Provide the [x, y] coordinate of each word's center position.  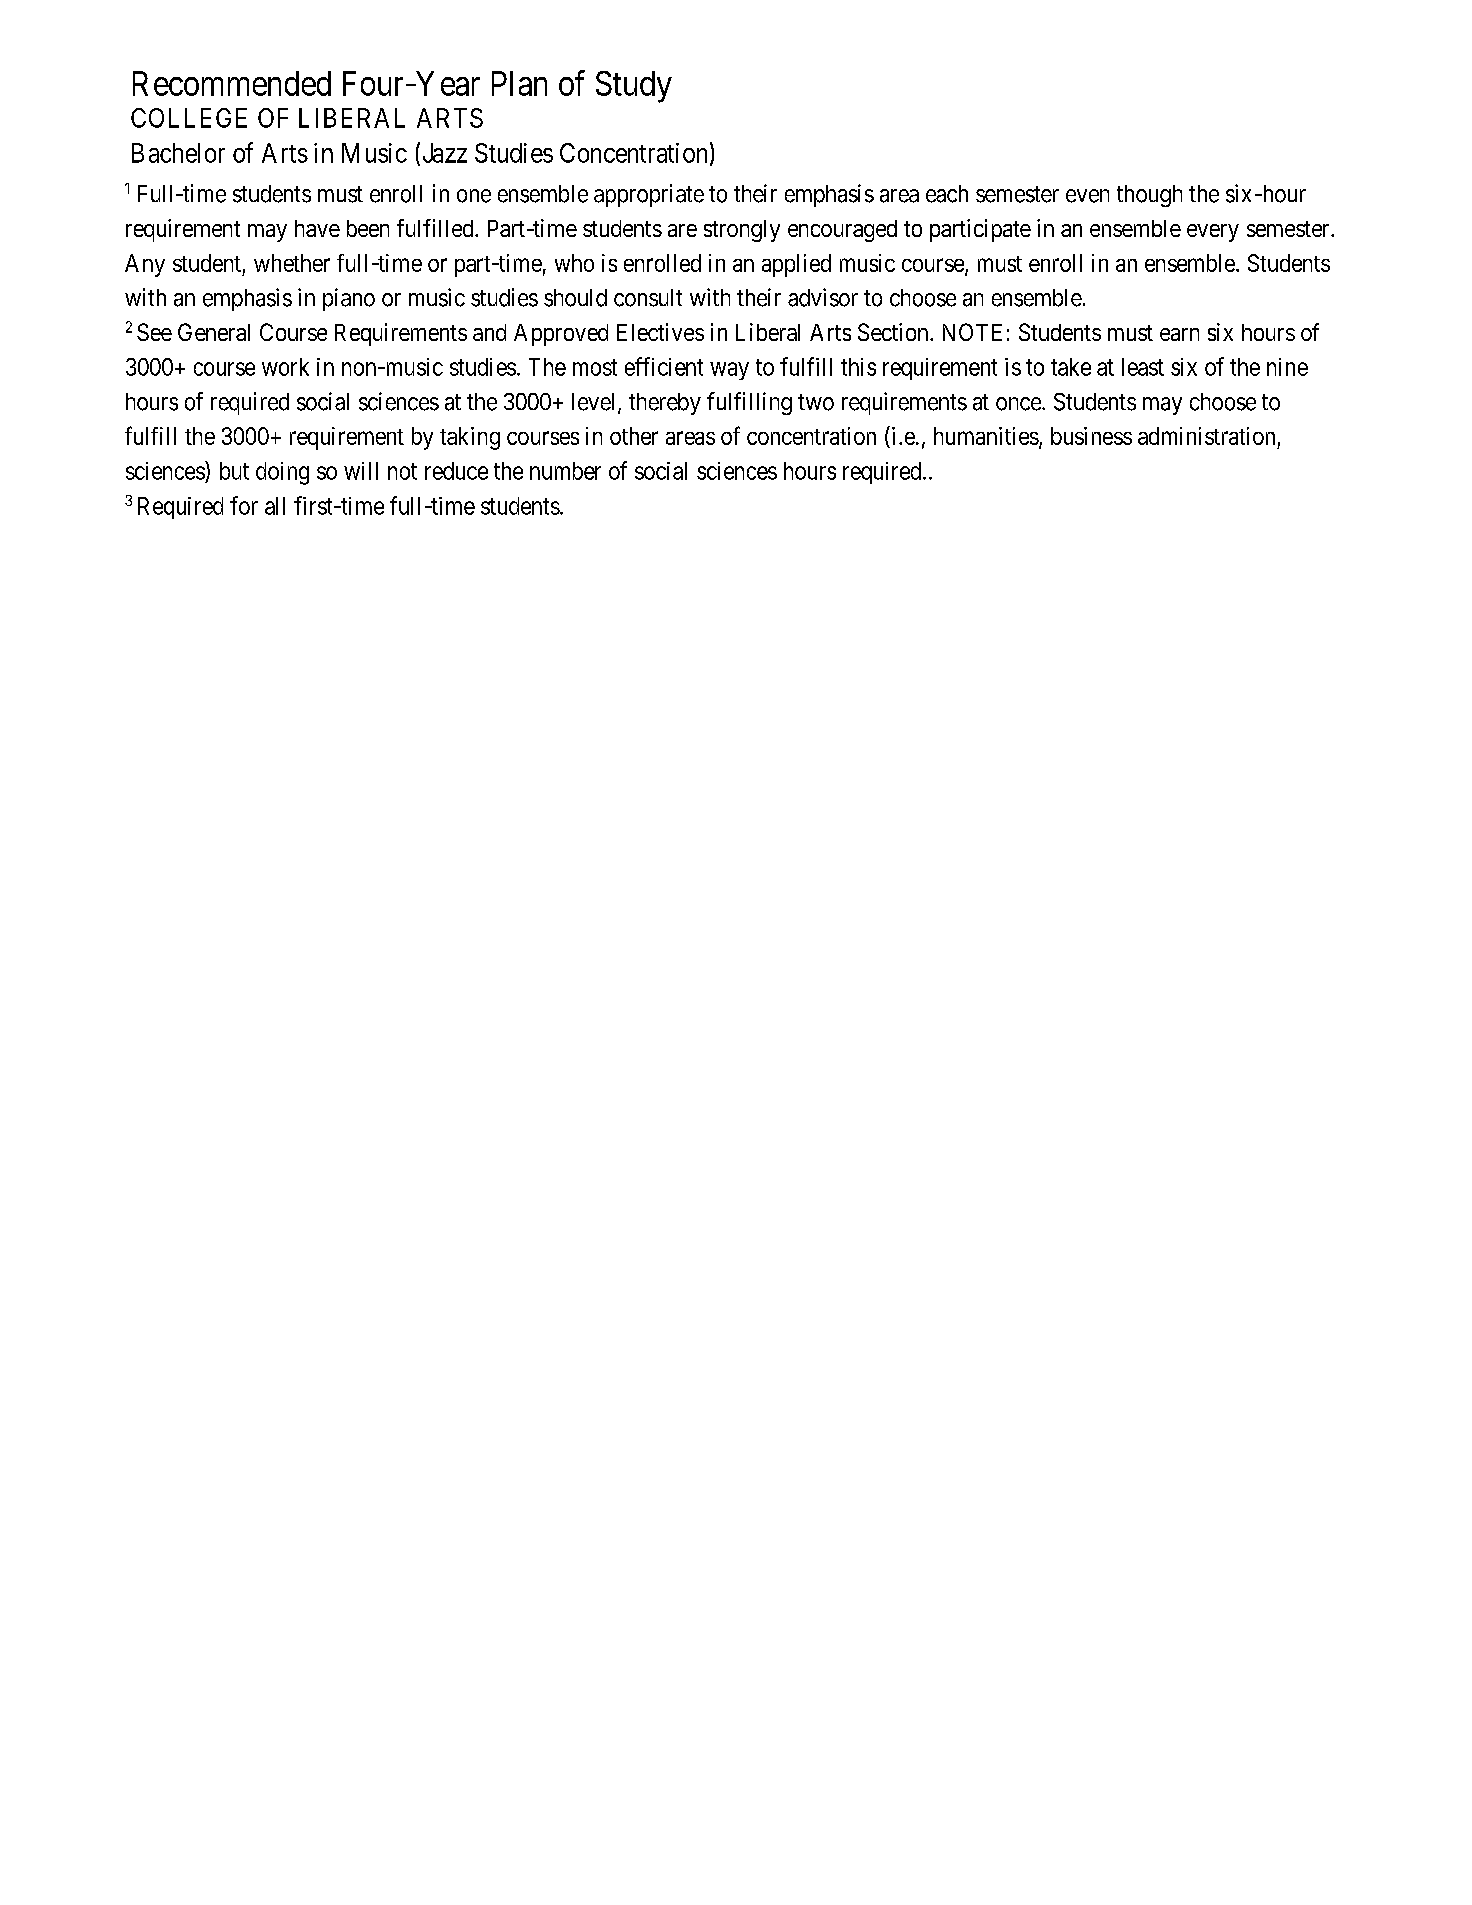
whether [292, 263]
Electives [660, 332]
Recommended [232, 83]
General [214, 332]
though [1149, 196]
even [1087, 196]
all [275, 506]
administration [1206, 436]
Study [634, 87]
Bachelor [178, 153]
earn [1179, 334]
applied [796, 265]
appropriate [649, 195]
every [1213, 233]
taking [470, 438]
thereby [665, 404]
